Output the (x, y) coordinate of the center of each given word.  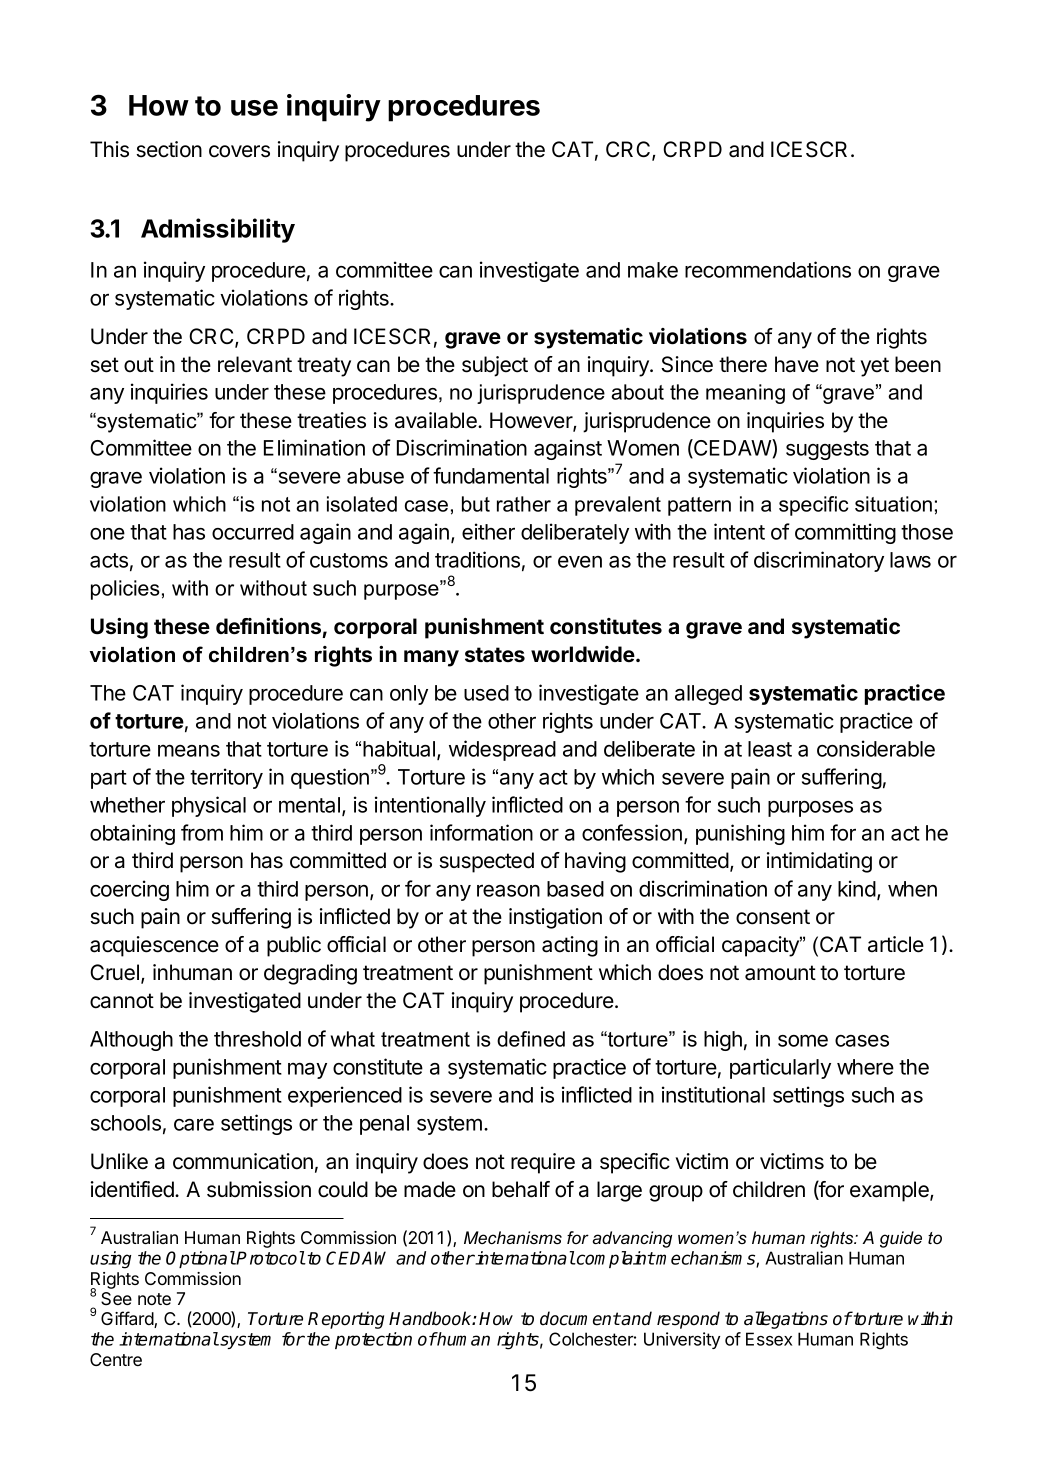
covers (239, 151)
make (653, 270)
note (154, 1299)
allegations (786, 1320)
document (580, 1318)
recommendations (768, 269)
